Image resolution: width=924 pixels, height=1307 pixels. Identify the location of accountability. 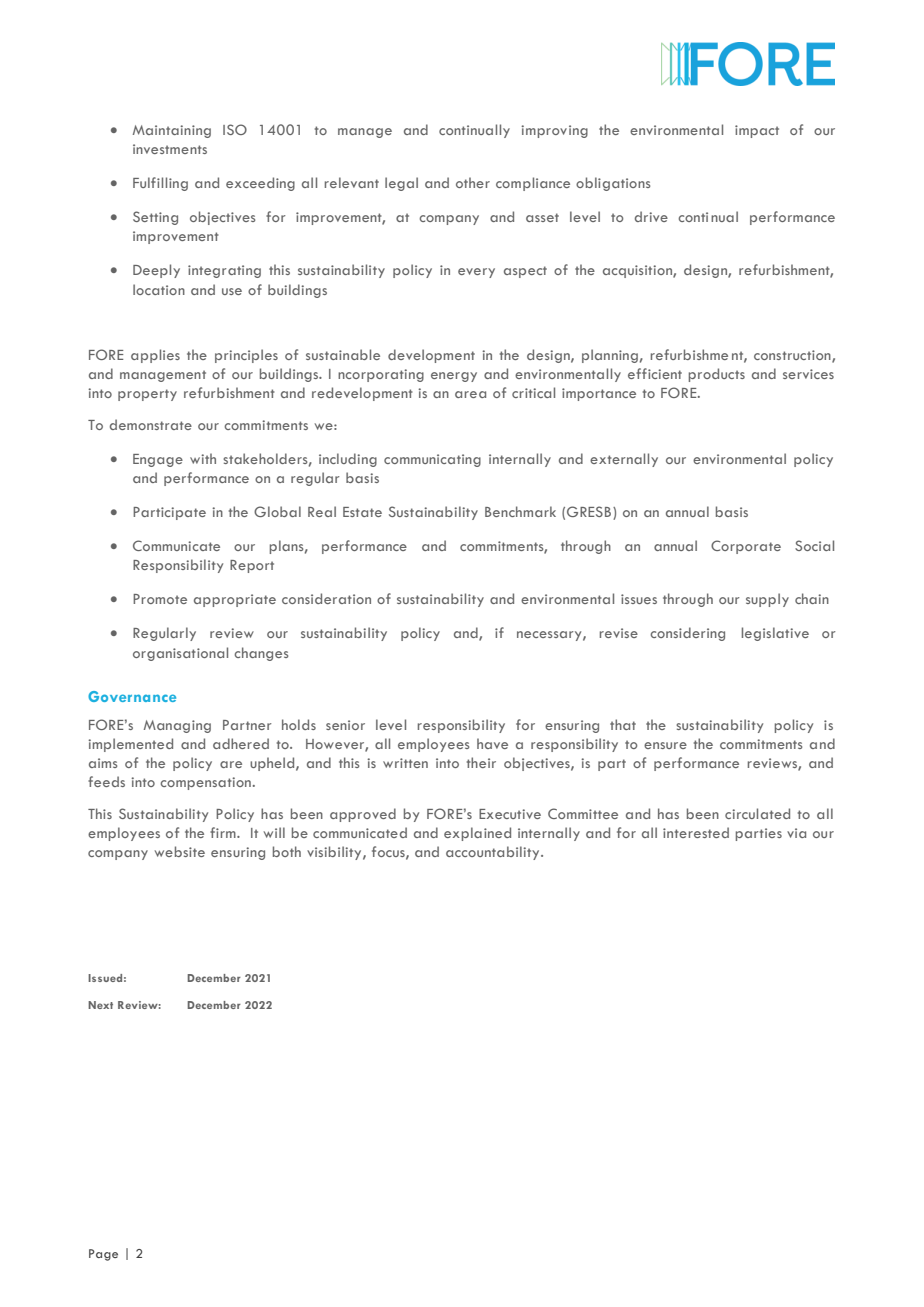
(494, 853).
